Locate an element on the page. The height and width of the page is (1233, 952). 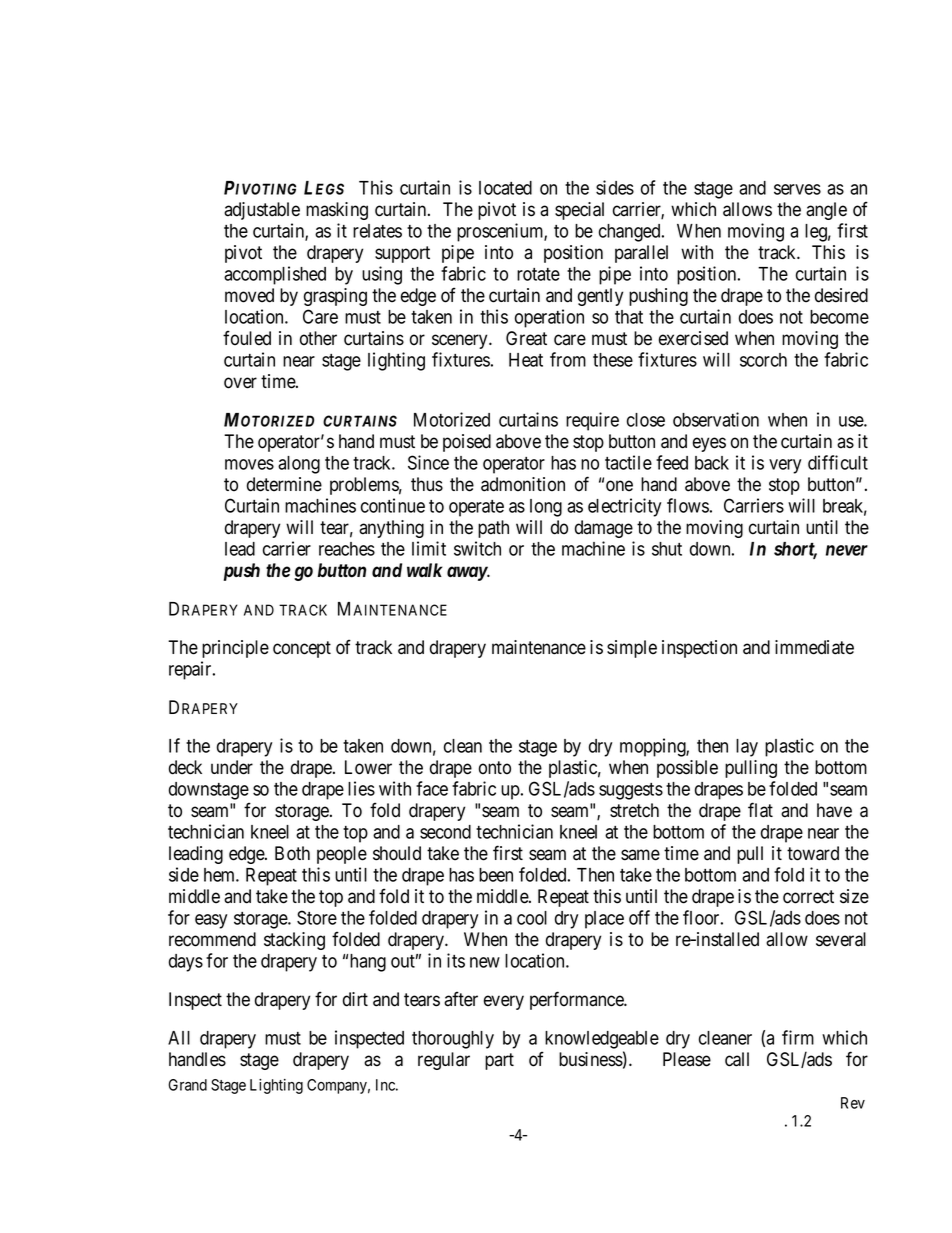
serves is located at coordinates (797, 189).
